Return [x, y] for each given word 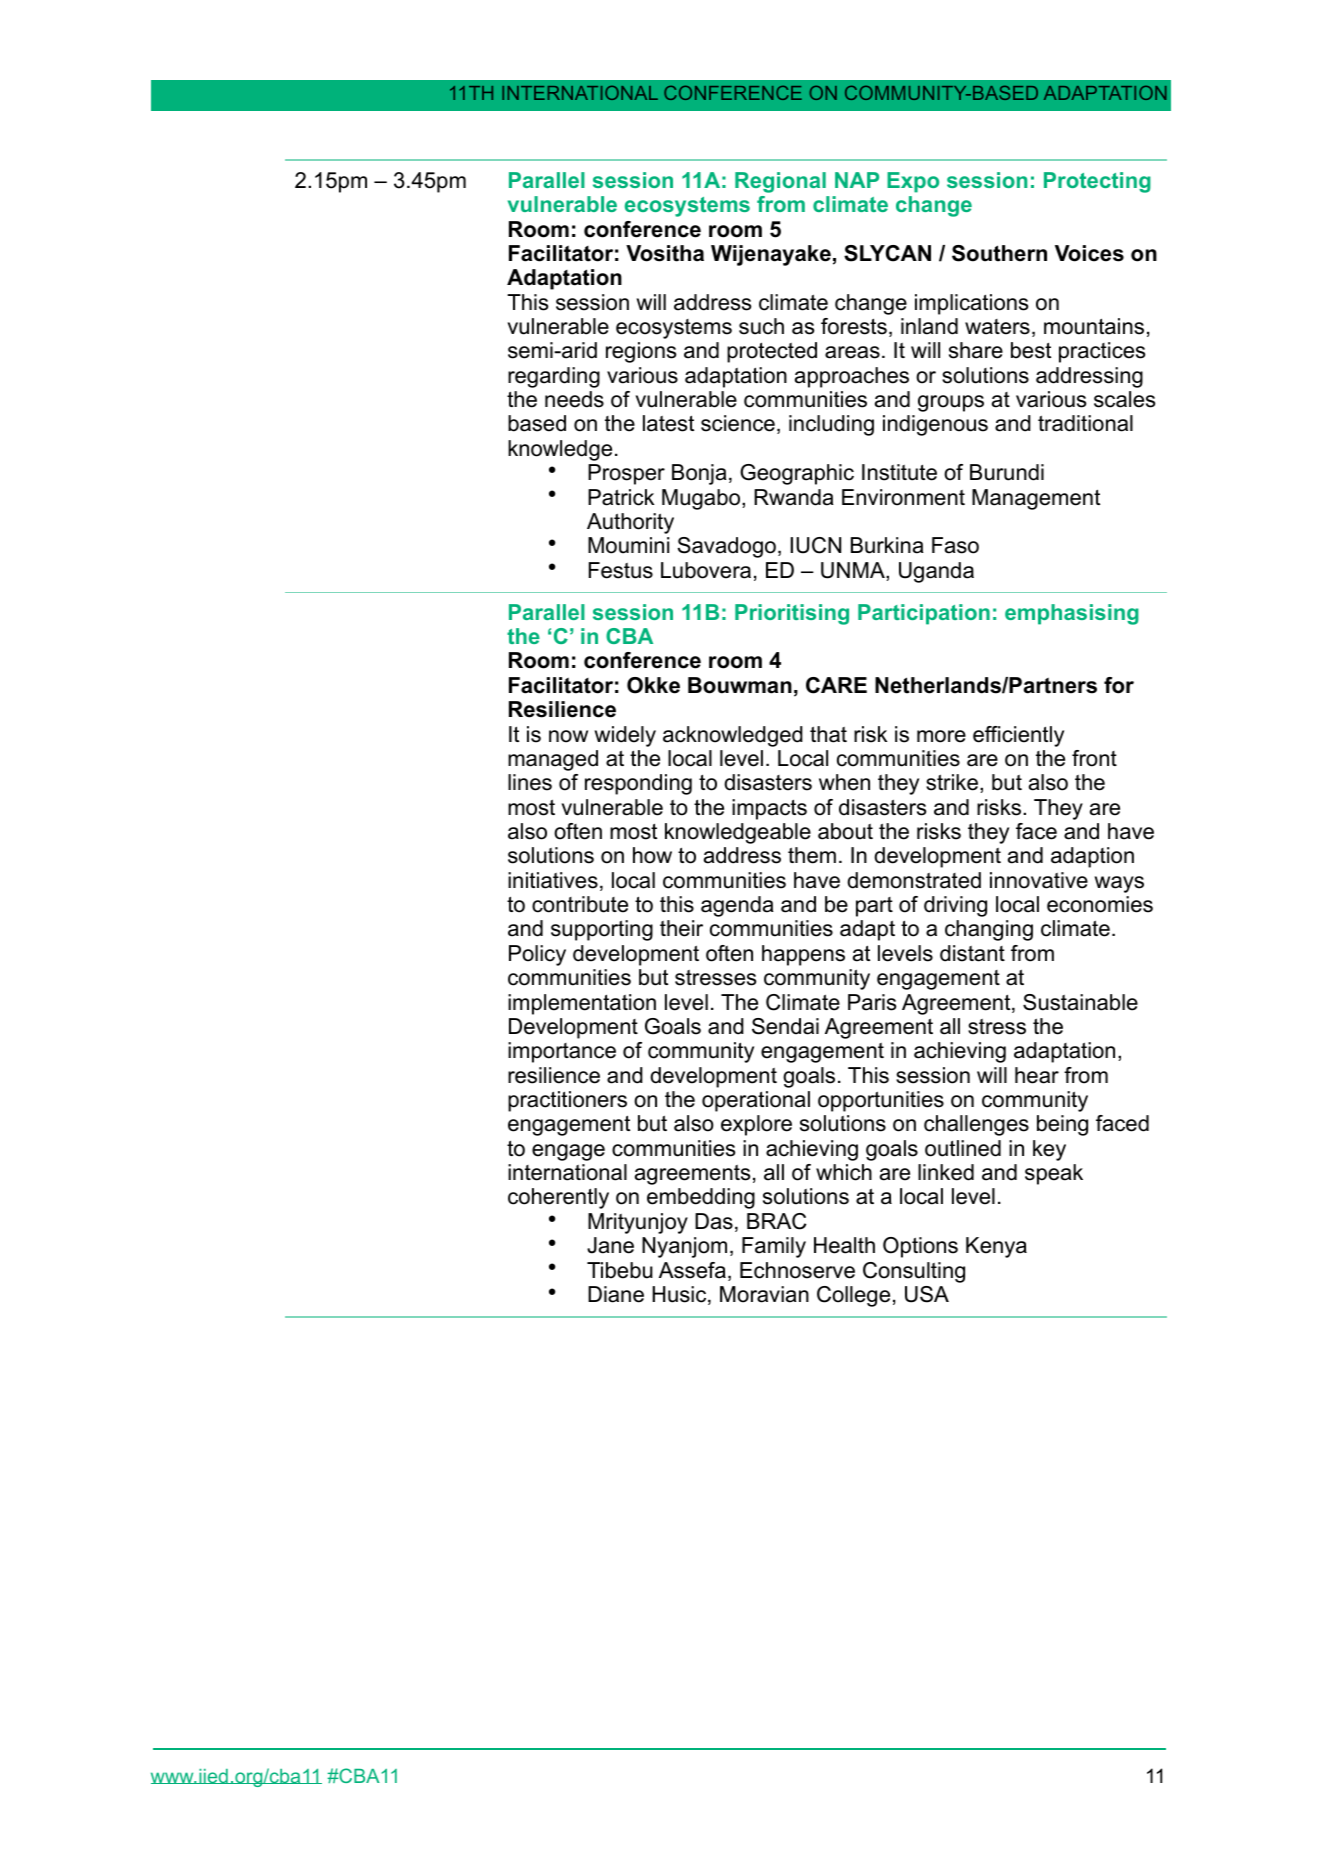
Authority [630, 523]
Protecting [1097, 182]
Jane [610, 1245]
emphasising [1072, 614]
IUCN [816, 545]
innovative [1039, 880]
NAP [857, 180]
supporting [602, 930]
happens [803, 955]
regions [641, 352]
